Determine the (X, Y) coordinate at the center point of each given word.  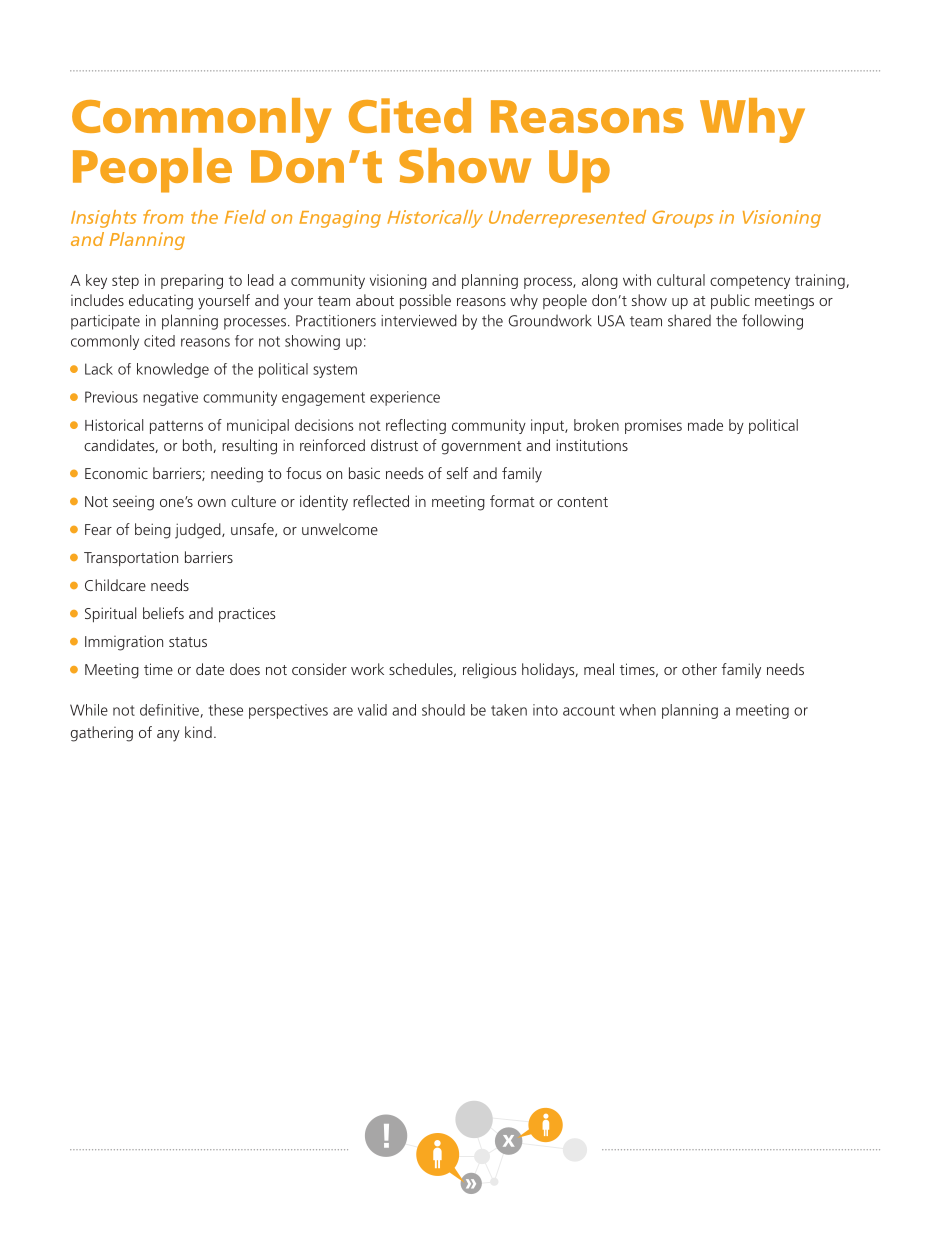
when (638, 710)
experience (405, 398)
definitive (169, 710)
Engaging (340, 219)
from (163, 217)
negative (170, 398)
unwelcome (340, 529)
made (705, 425)
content (582, 502)
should (443, 710)
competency (750, 282)
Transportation (131, 559)
